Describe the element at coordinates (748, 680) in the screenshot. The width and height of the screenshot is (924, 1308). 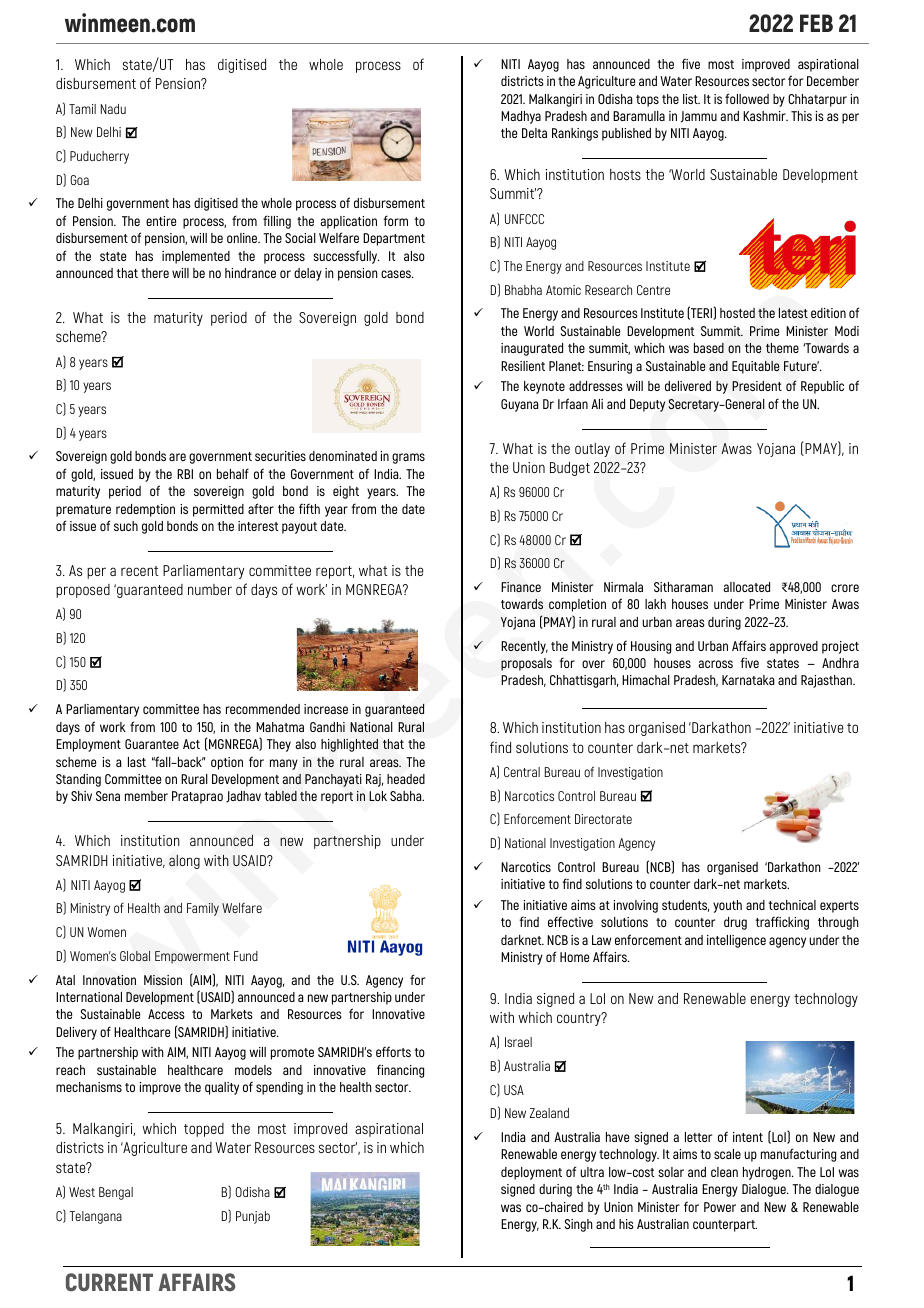
I see `Karnataka` at that location.
